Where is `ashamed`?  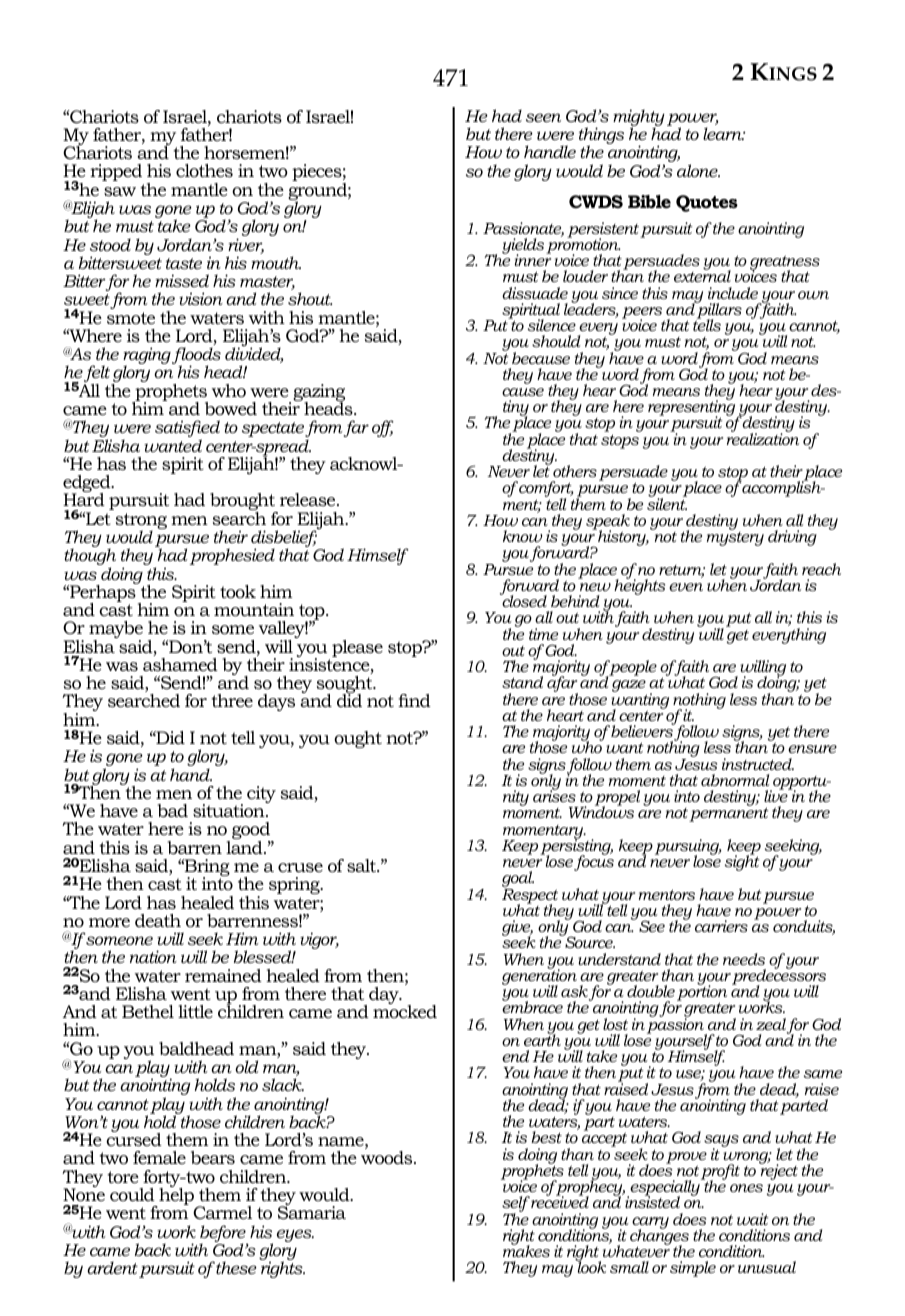 ashamed is located at coordinates (180, 664).
